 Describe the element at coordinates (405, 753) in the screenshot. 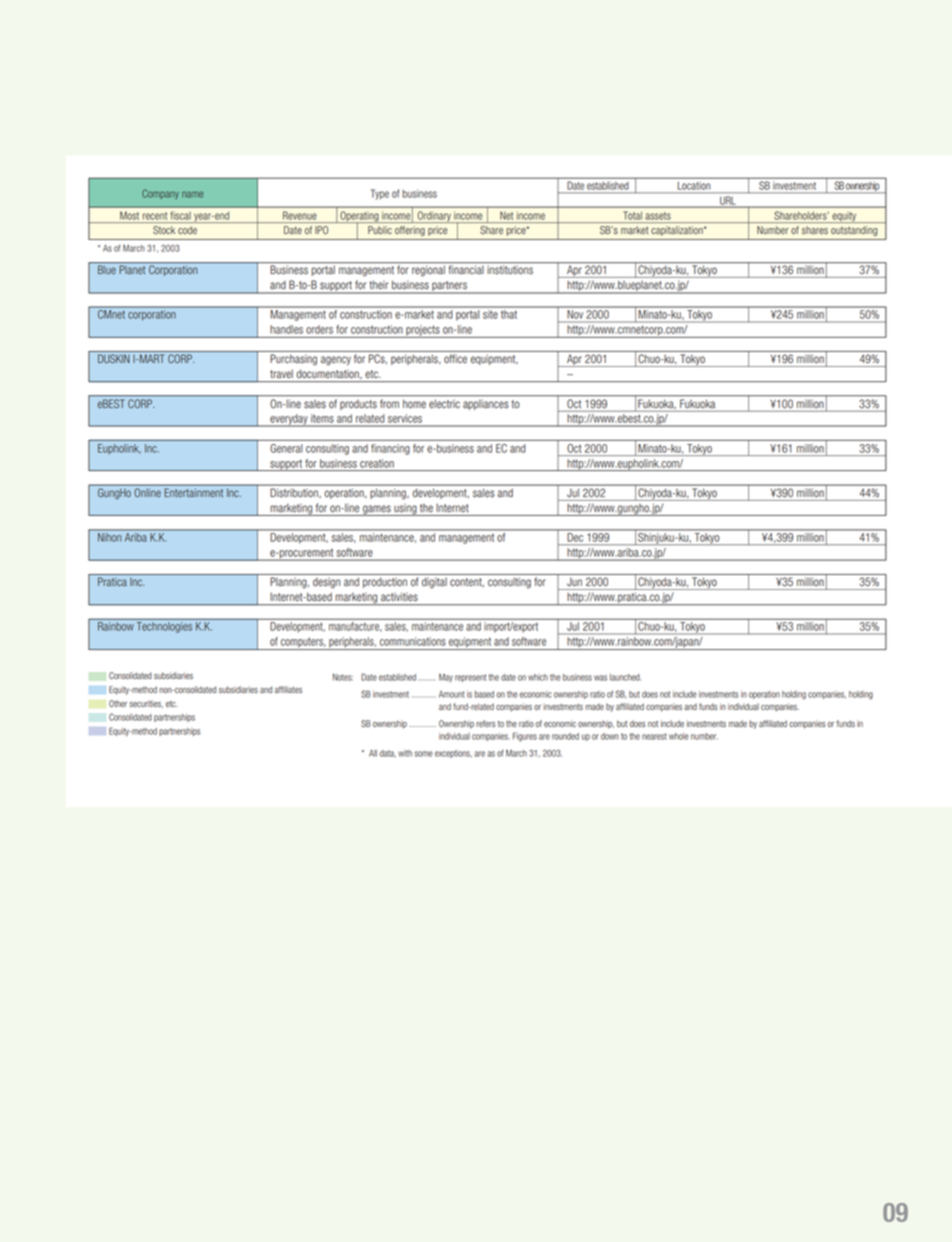

I see `with` at that location.
